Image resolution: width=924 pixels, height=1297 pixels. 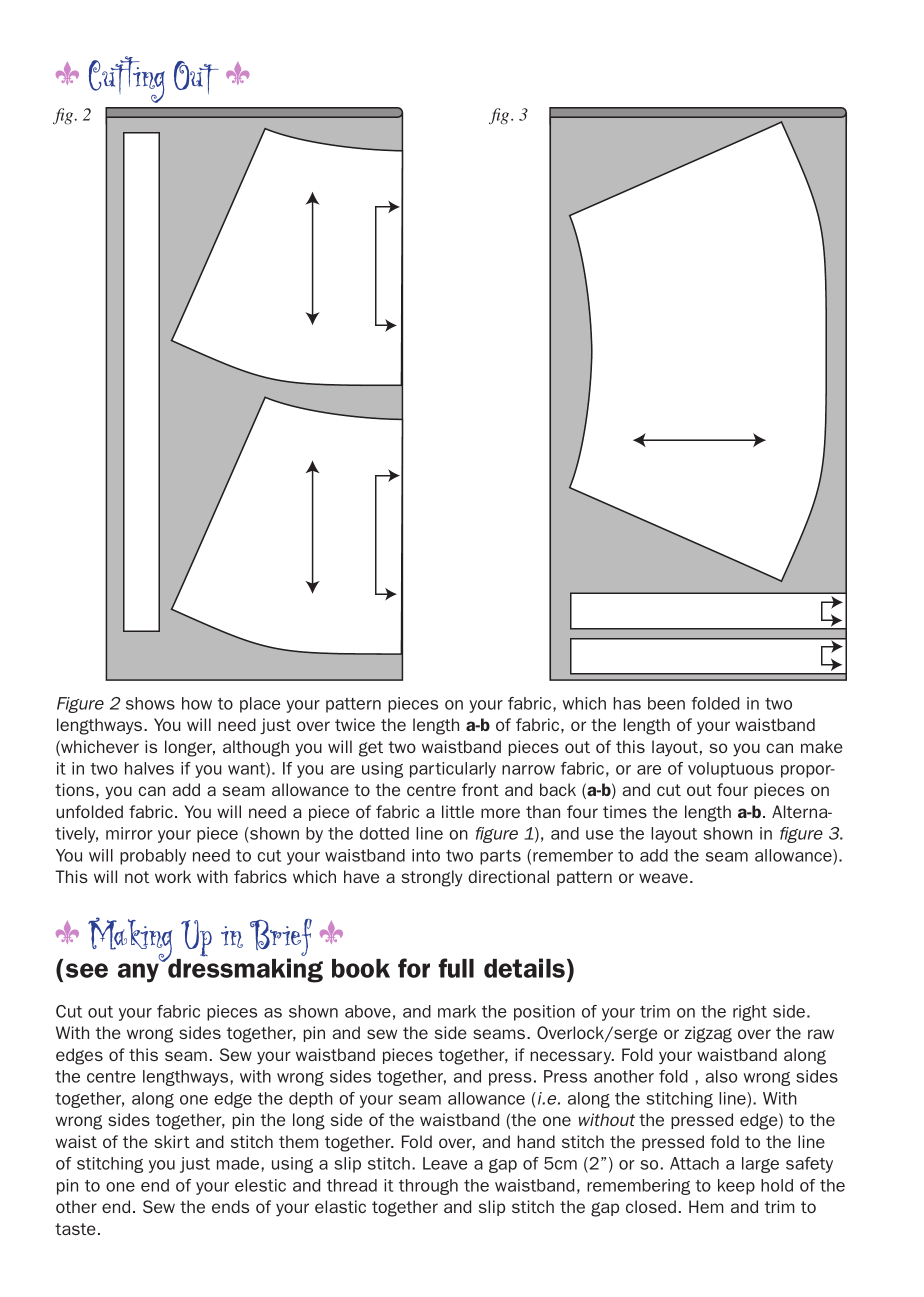 I want to click on voluptuous, so click(x=731, y=770).
